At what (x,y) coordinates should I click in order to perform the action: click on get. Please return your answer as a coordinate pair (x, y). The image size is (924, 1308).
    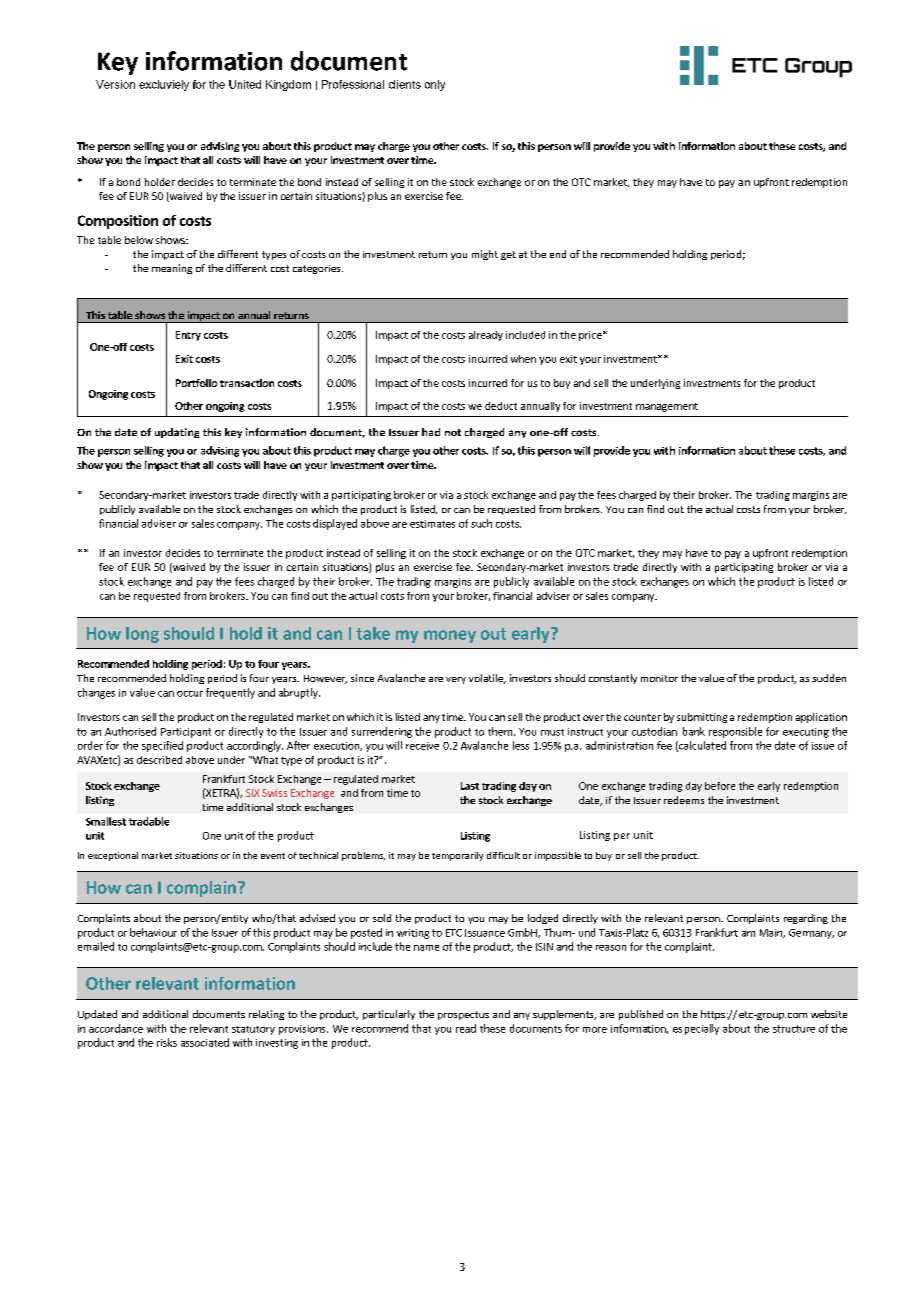
    Looking at the image, I should click on (508, 255).
